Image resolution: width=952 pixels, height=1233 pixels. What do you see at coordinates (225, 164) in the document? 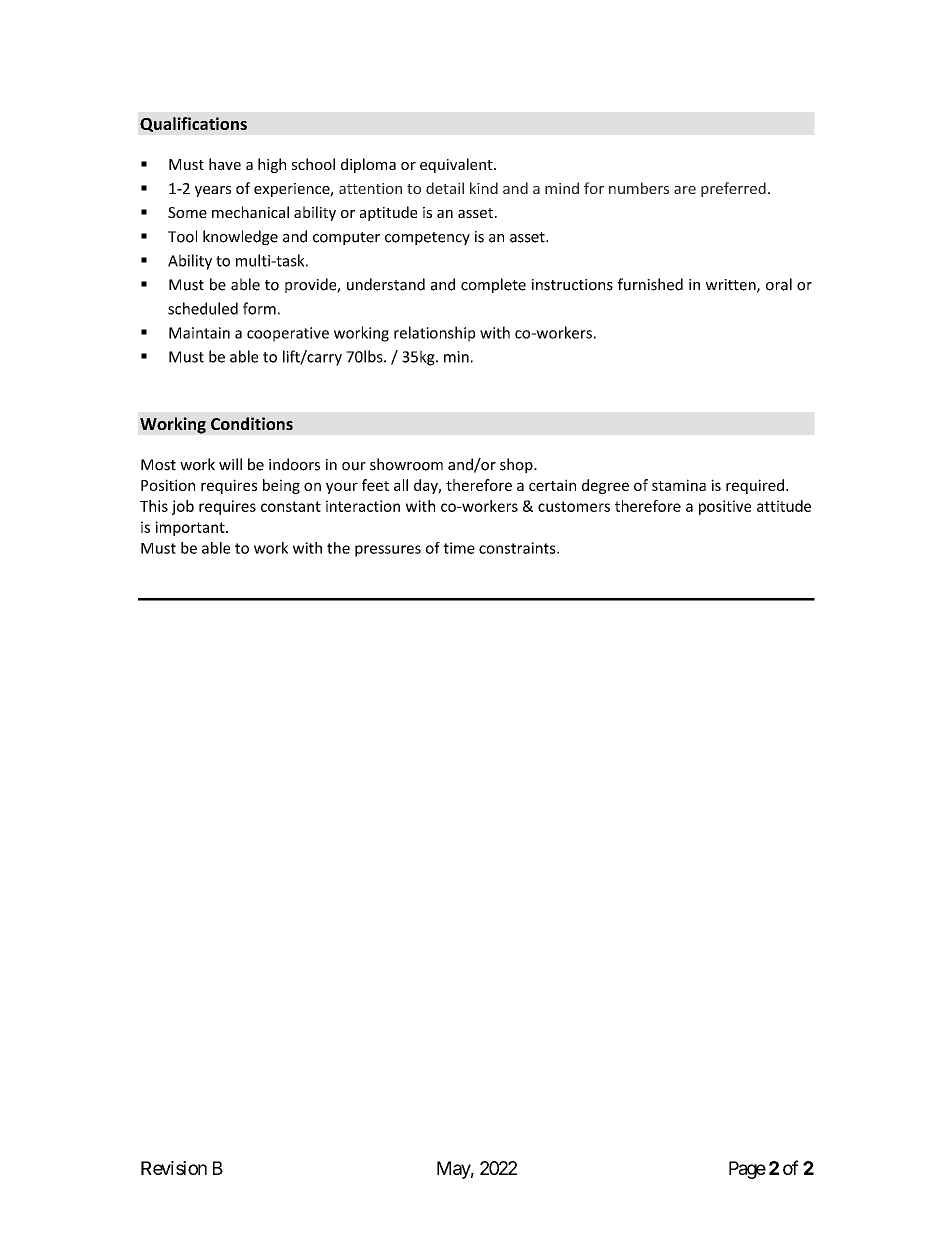
I see `have` at bounding box center [225, 164].
